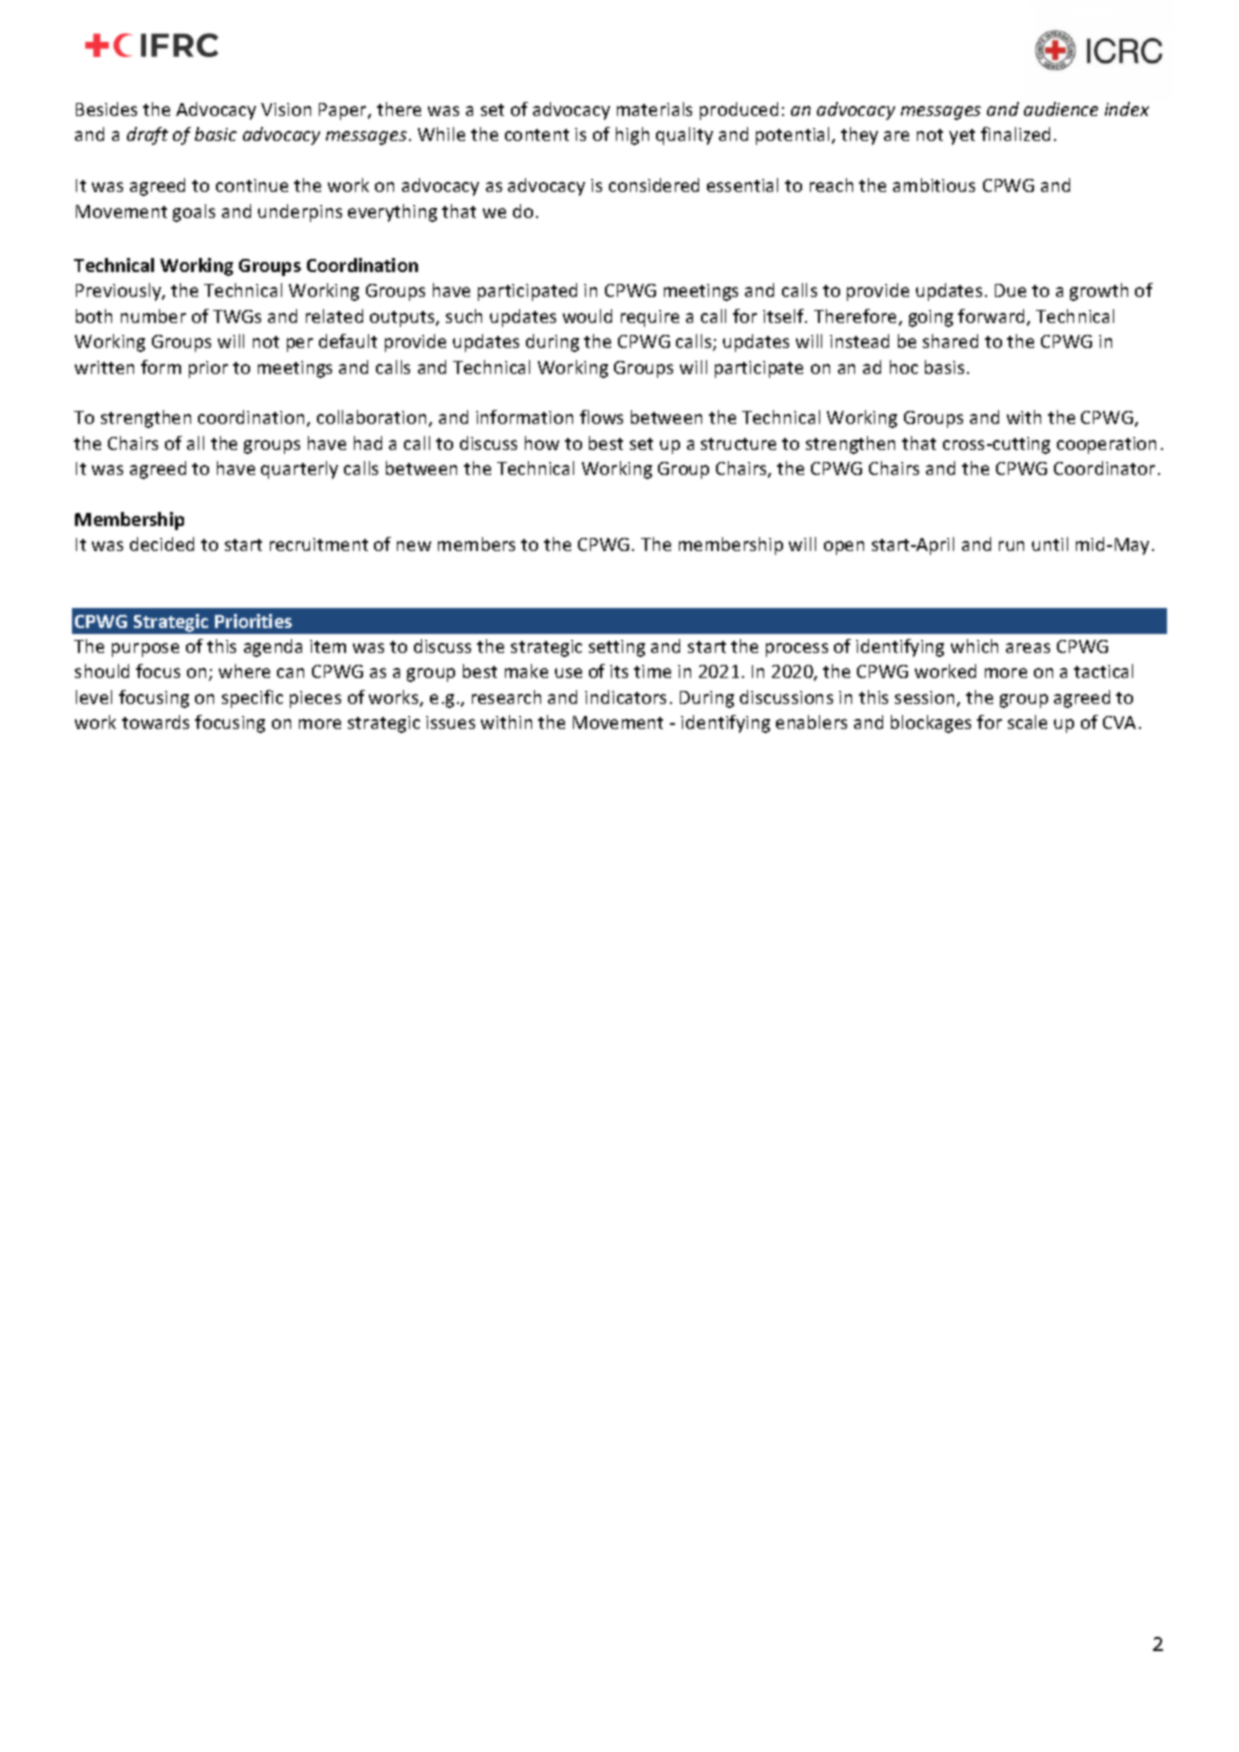 This screenshot has height=1752, width=1239. Describe the element at coordinates (216, 134) in the screenshot. I see `basic` at that location.
